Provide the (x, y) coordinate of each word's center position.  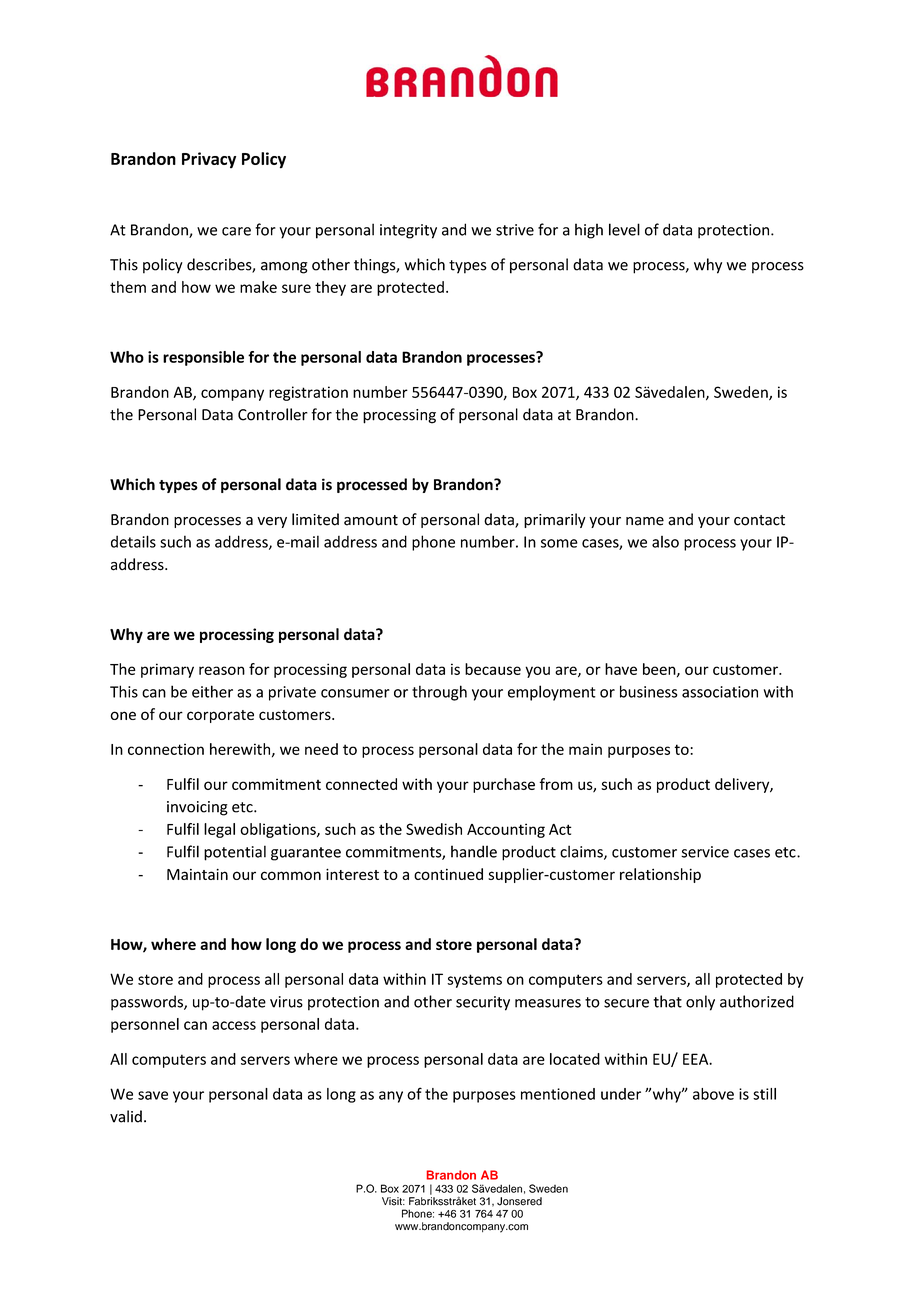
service (705, 852)
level (624, 229)
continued (448, 874)
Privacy (209, 160)
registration (308, 393)
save (153, 1095)
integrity (408, 231)
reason (222, 670)
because (493, 669)
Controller (273, 414)
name (645, 521)
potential (235, 853)
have (621, 669)
